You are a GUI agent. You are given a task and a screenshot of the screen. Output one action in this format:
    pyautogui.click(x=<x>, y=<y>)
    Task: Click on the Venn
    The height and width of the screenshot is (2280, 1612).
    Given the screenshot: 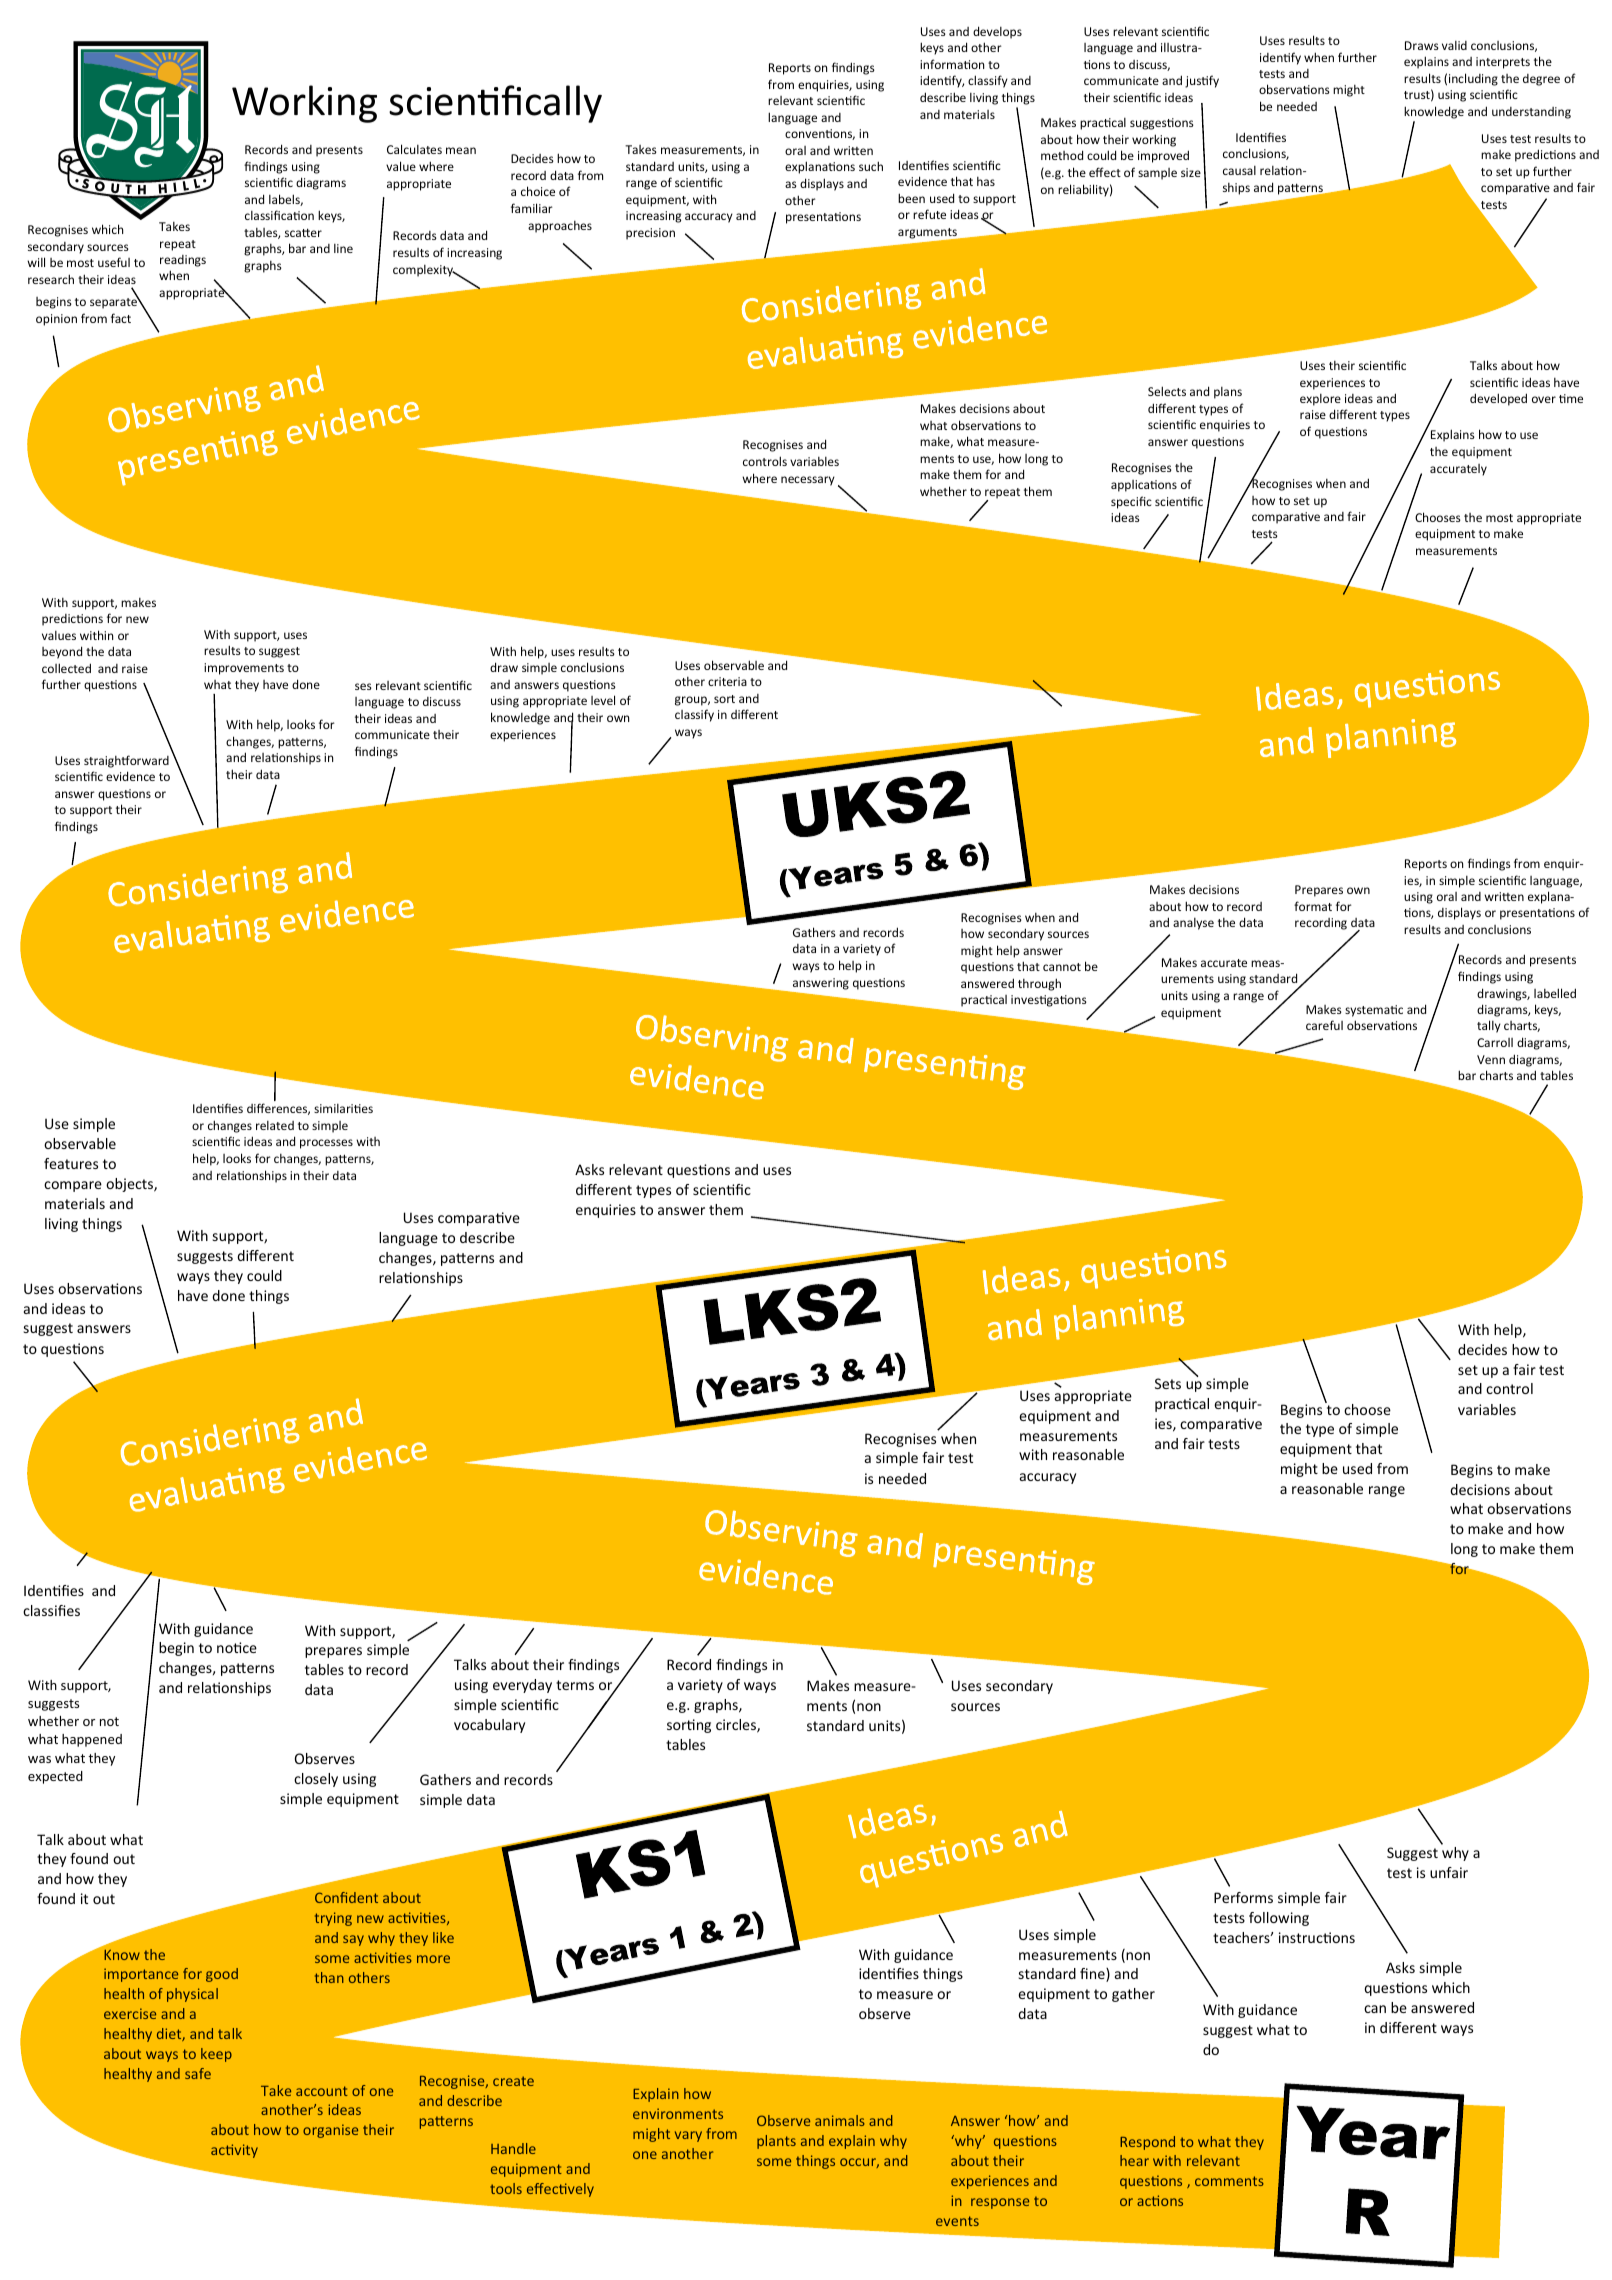 What is the action you would take?
    pyautogui.click(x=1491, y=1059)
